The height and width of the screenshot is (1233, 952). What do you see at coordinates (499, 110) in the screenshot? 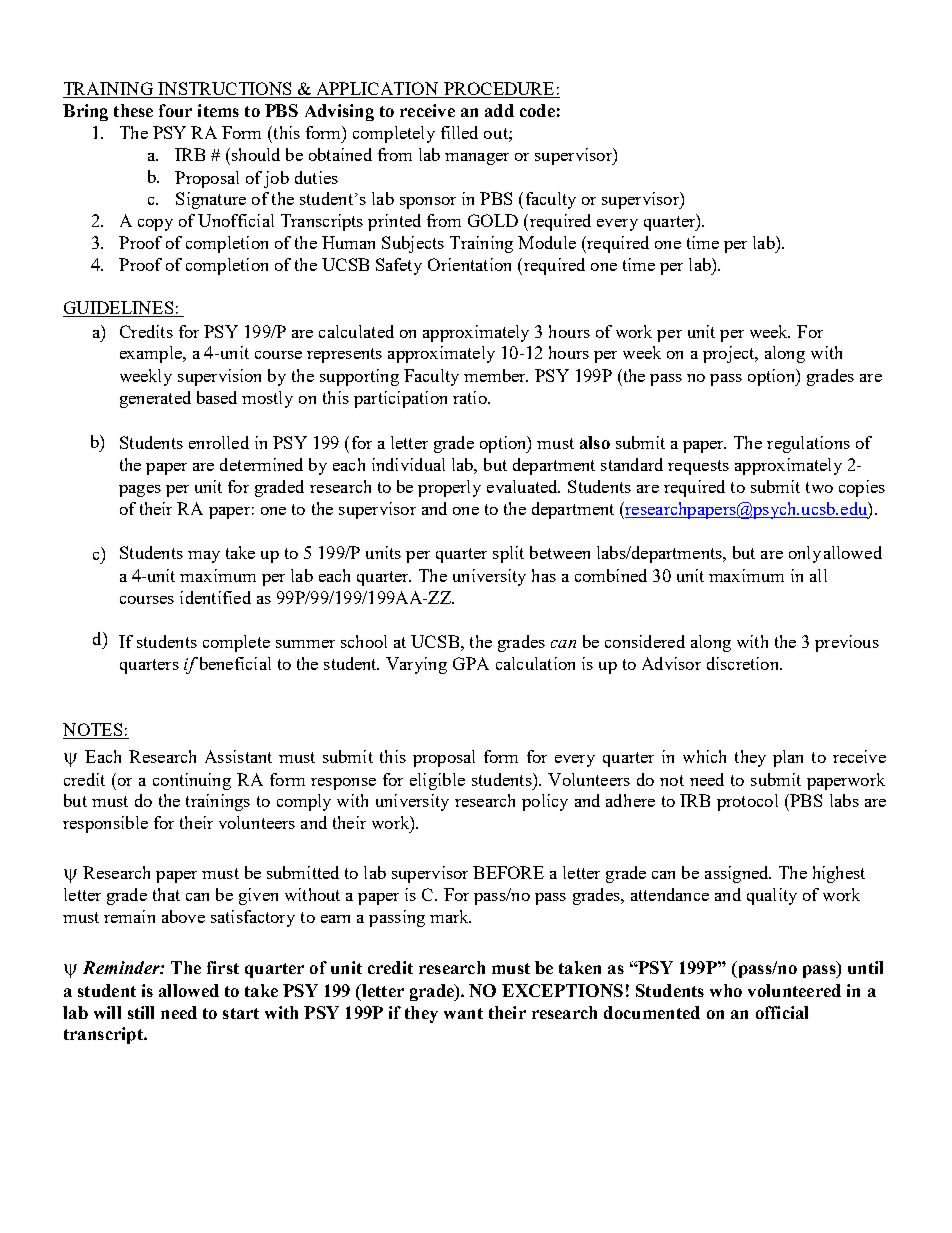
I see `add` at bounding box center [499, 110].
